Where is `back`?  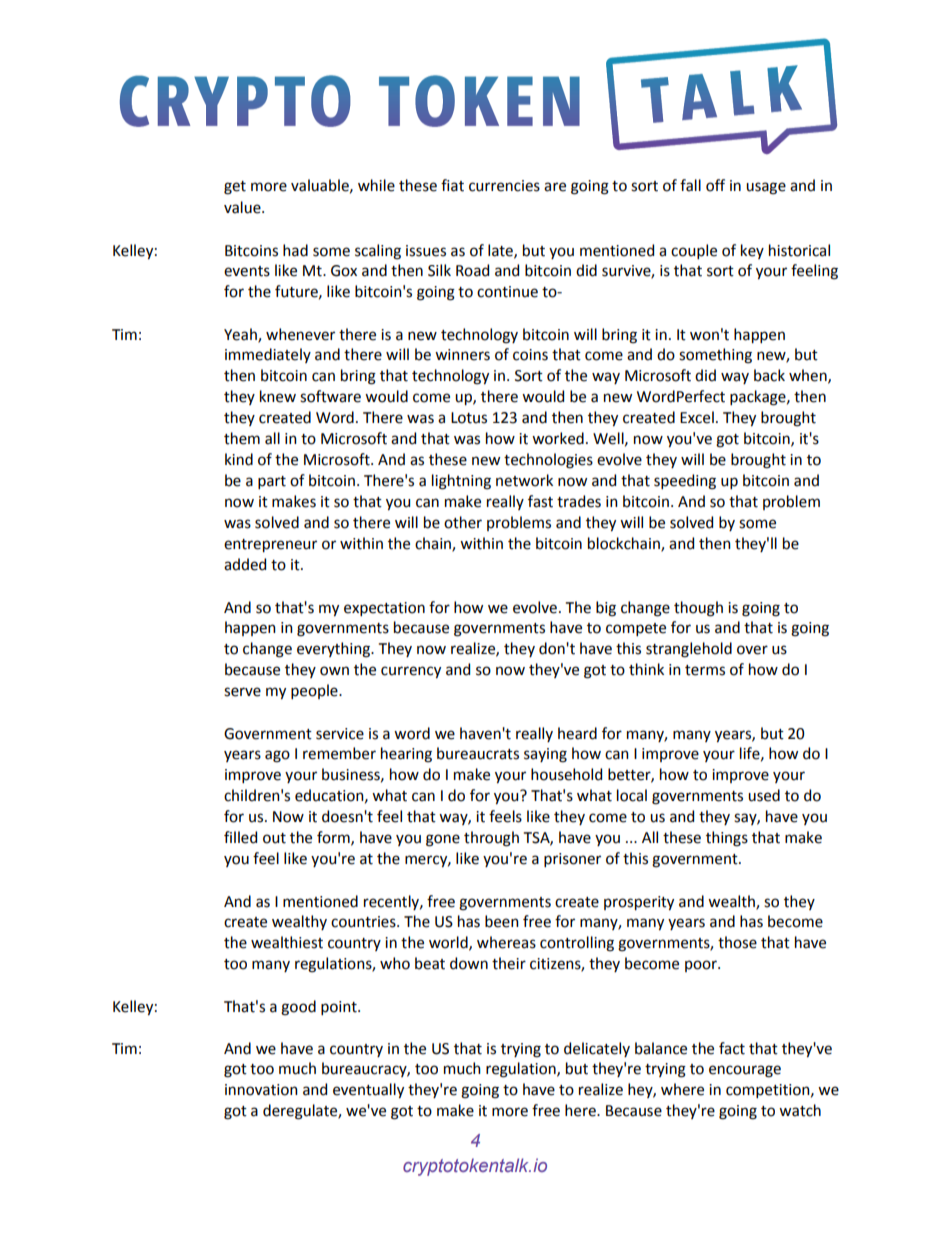 back is located at coordinates (769, 375).
